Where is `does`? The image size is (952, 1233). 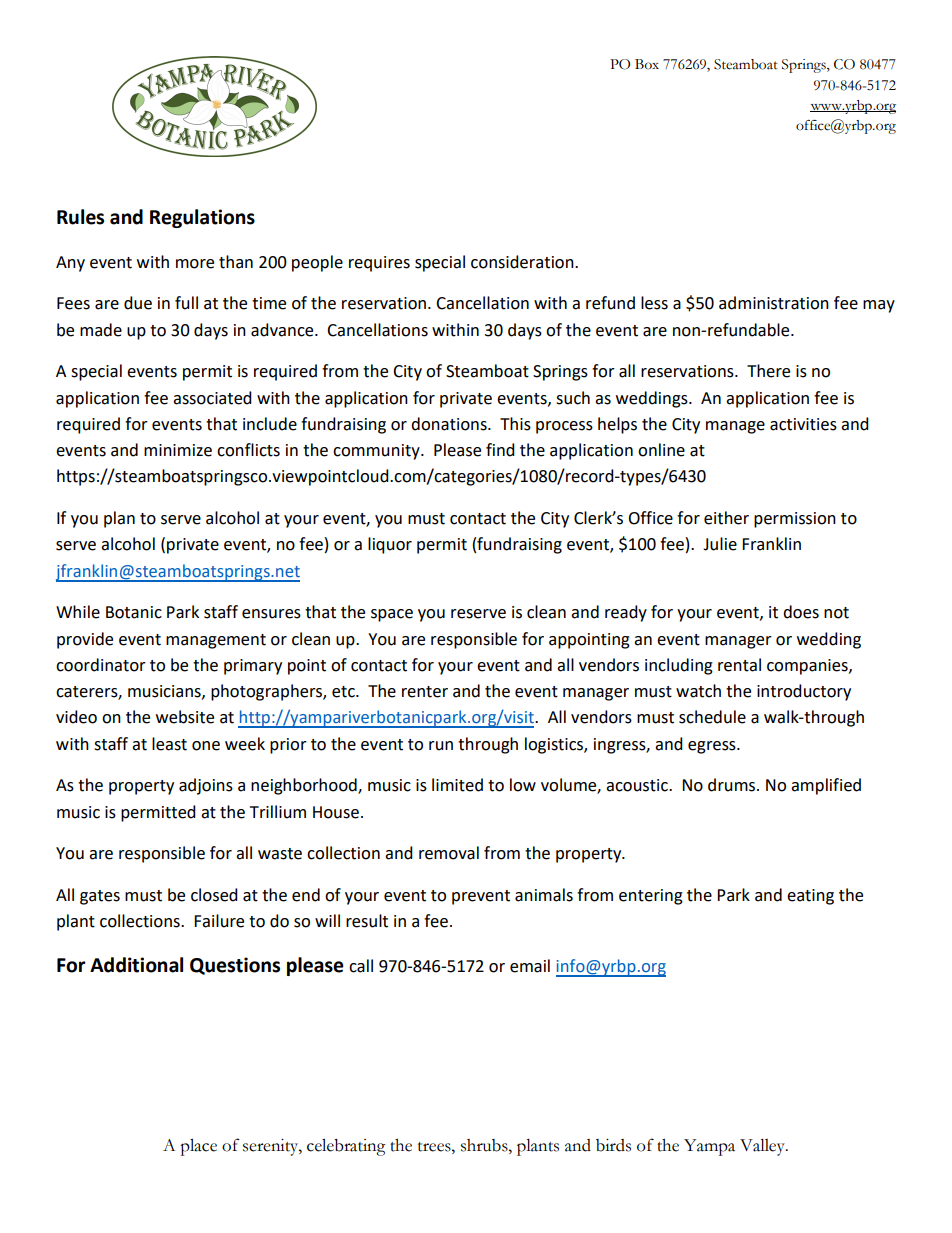
does is located at coordinates (801, 612).
